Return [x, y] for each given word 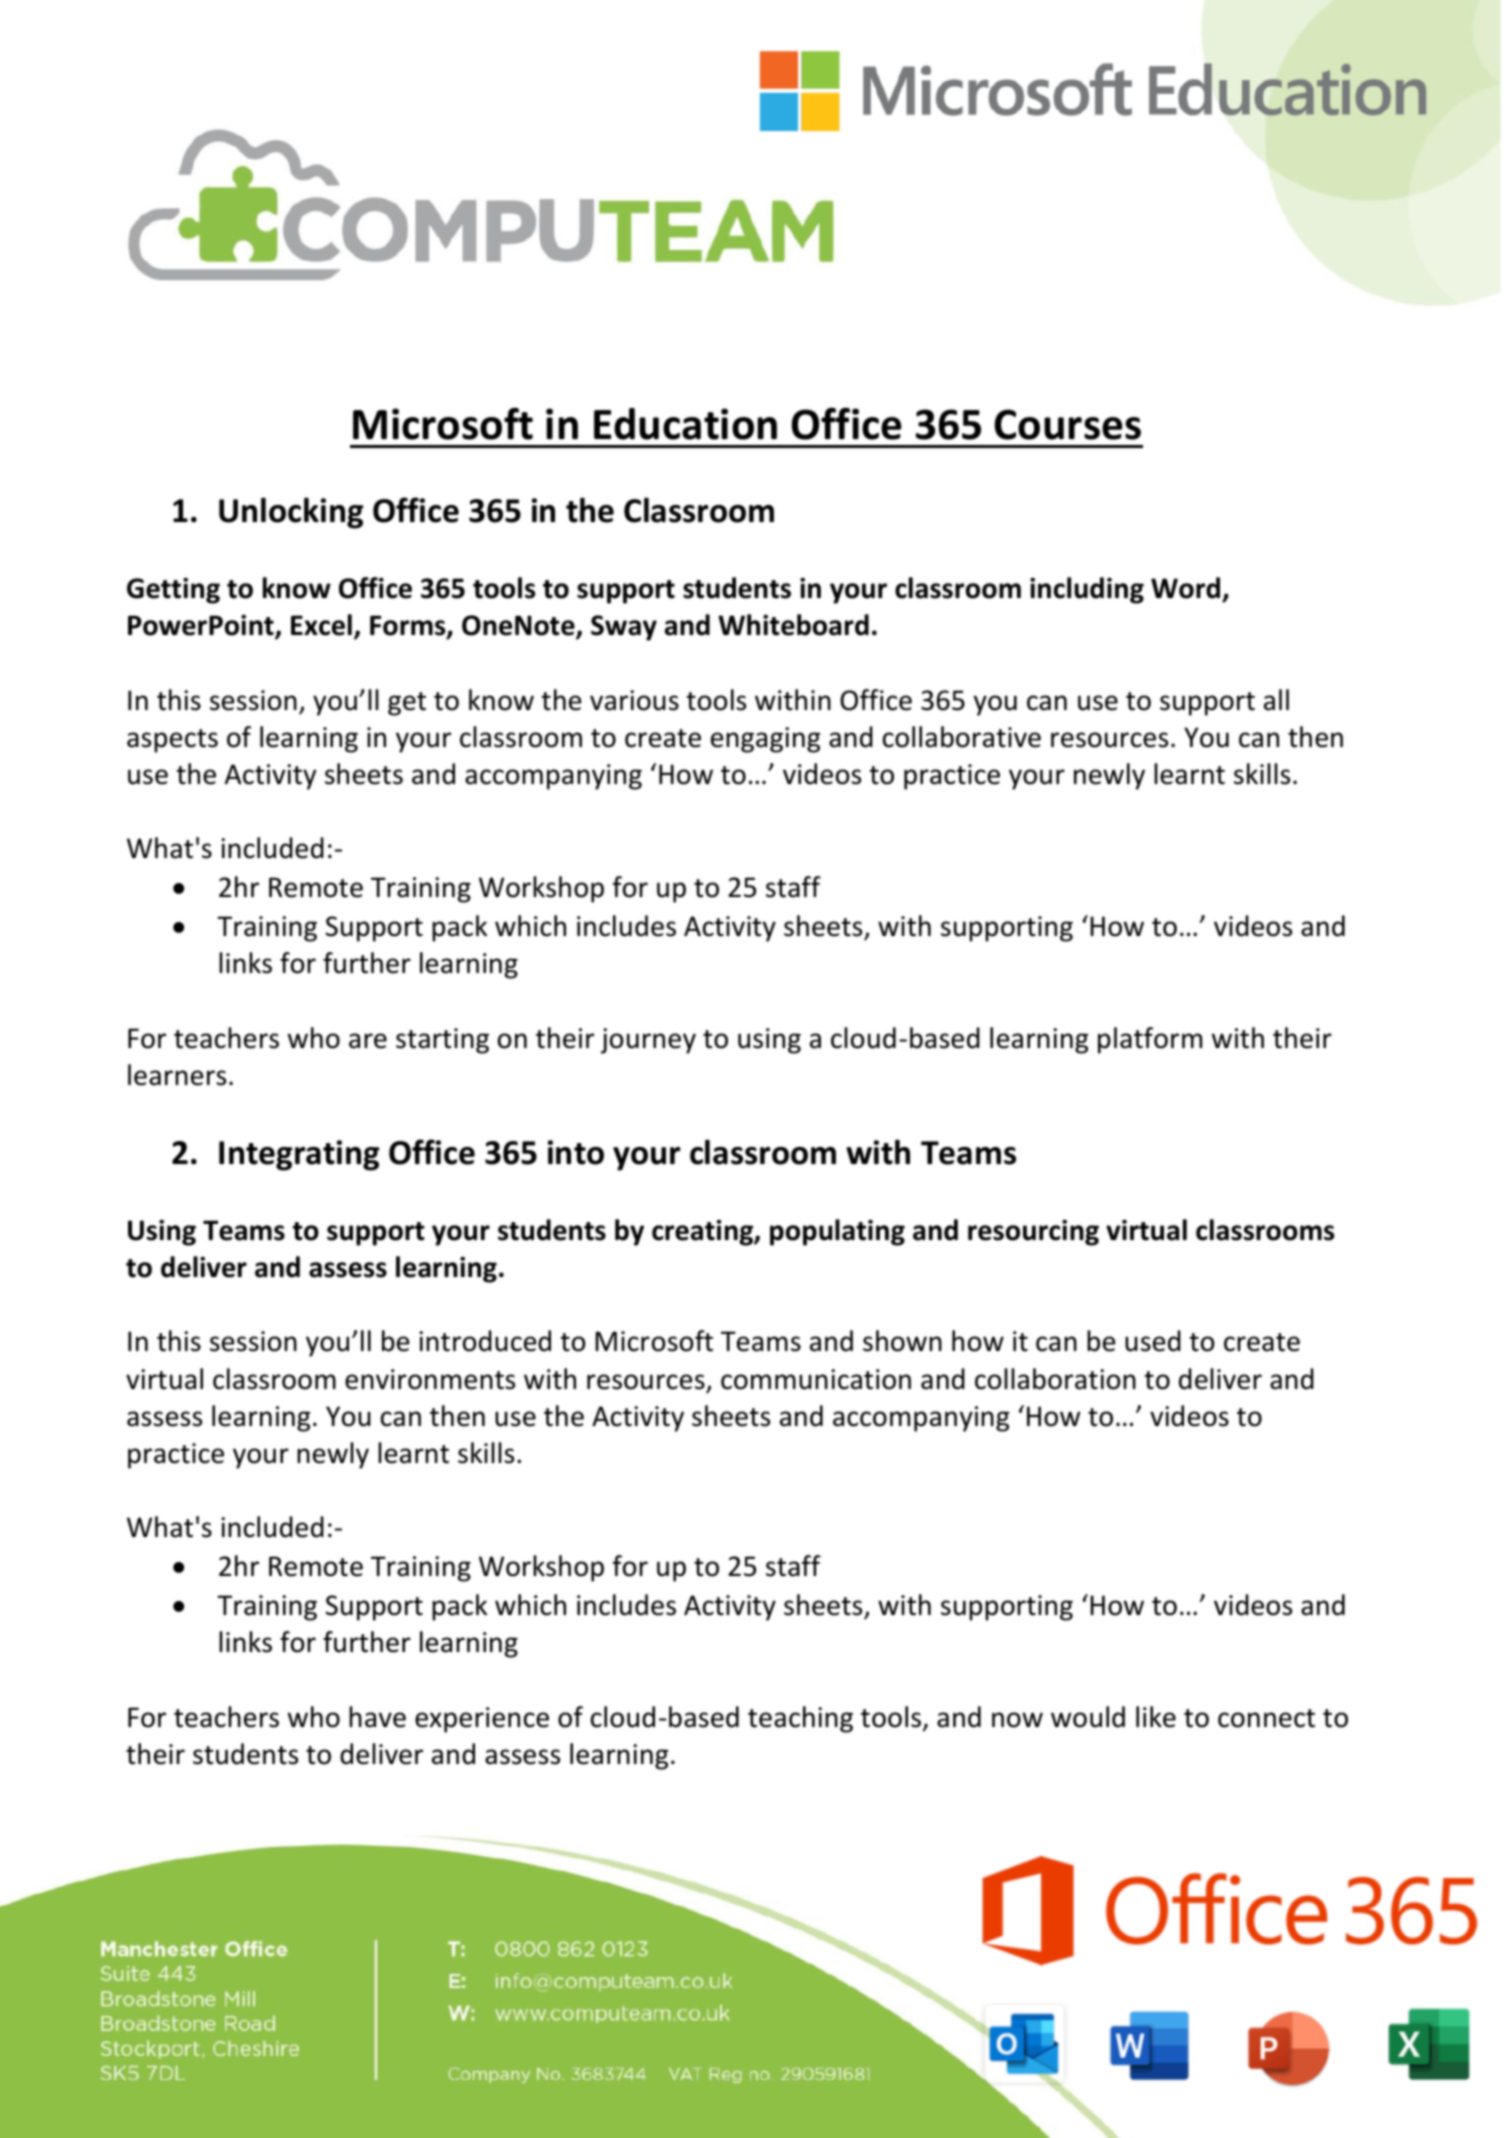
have [377, 1717]
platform [1150, 1040]
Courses [1067, 424]
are [368, 1041]
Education [685, 424]
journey [648, 1041]
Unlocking [291, 513]
